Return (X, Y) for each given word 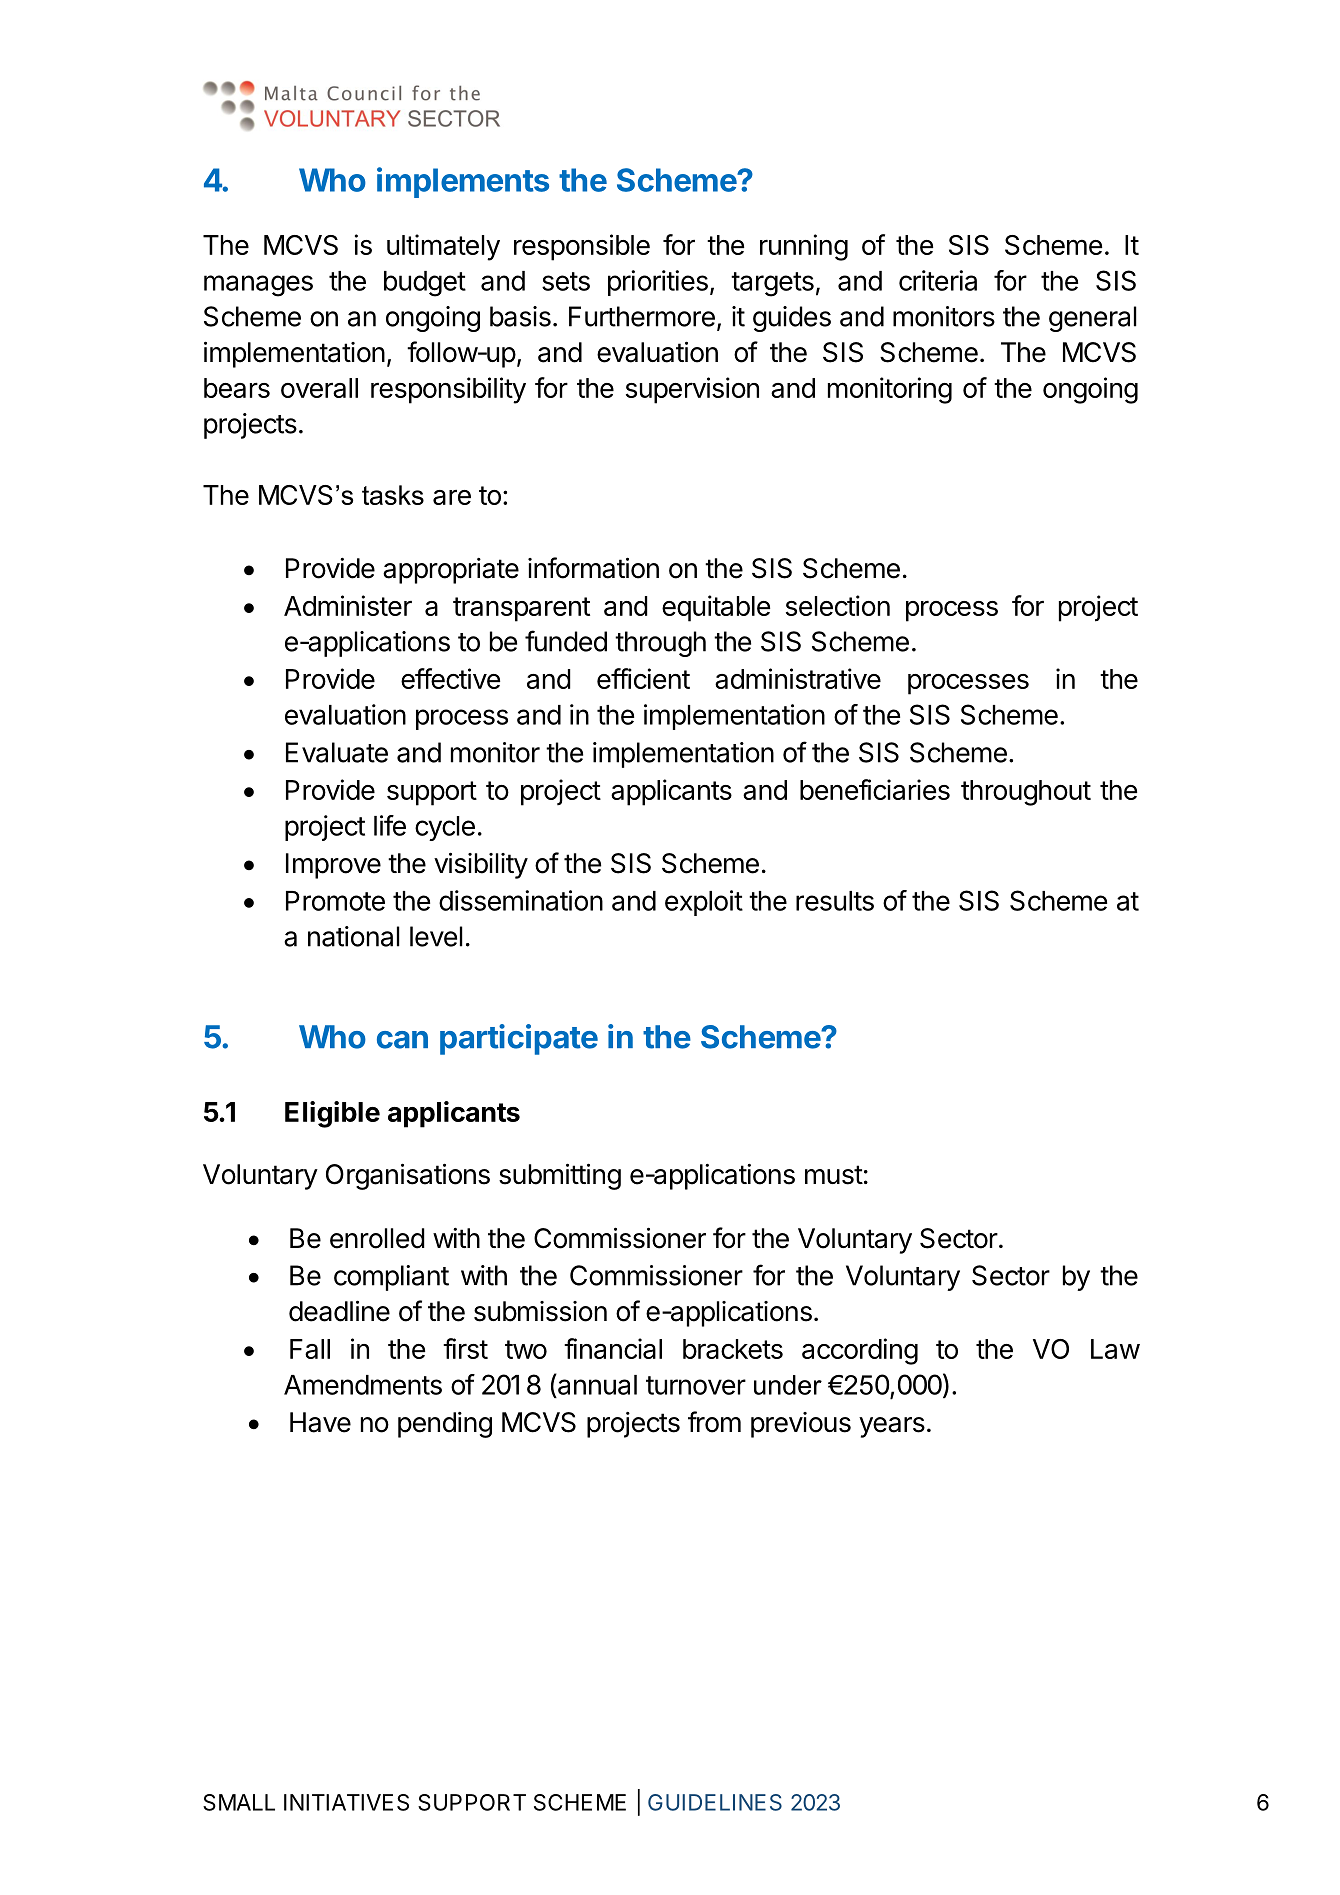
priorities (658, 283)
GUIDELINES (715, 1802)
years (892, 1427)
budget (425, 284)
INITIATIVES (346, 1802)
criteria (938, 280)
